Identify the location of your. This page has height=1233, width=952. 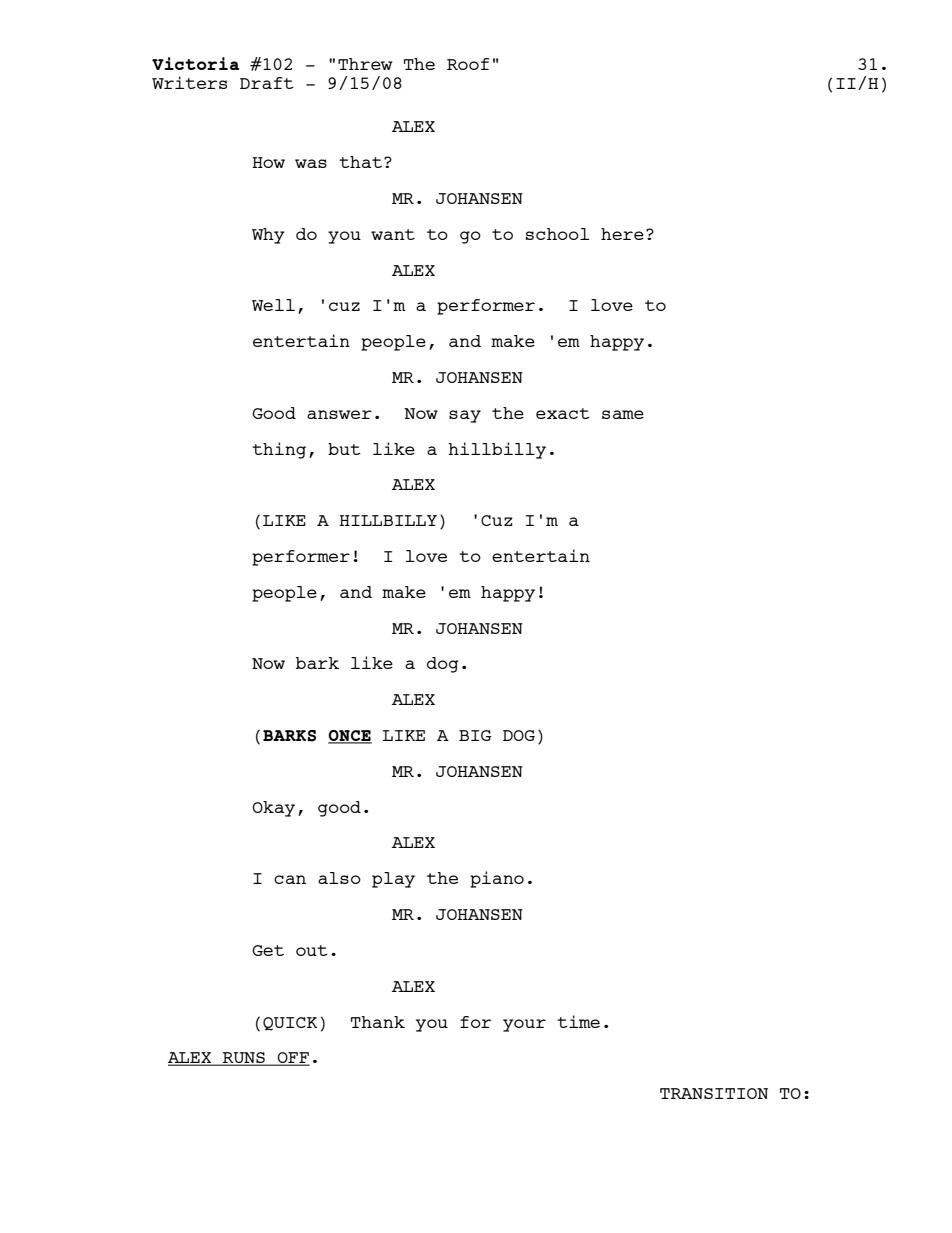
(524, 1025).
